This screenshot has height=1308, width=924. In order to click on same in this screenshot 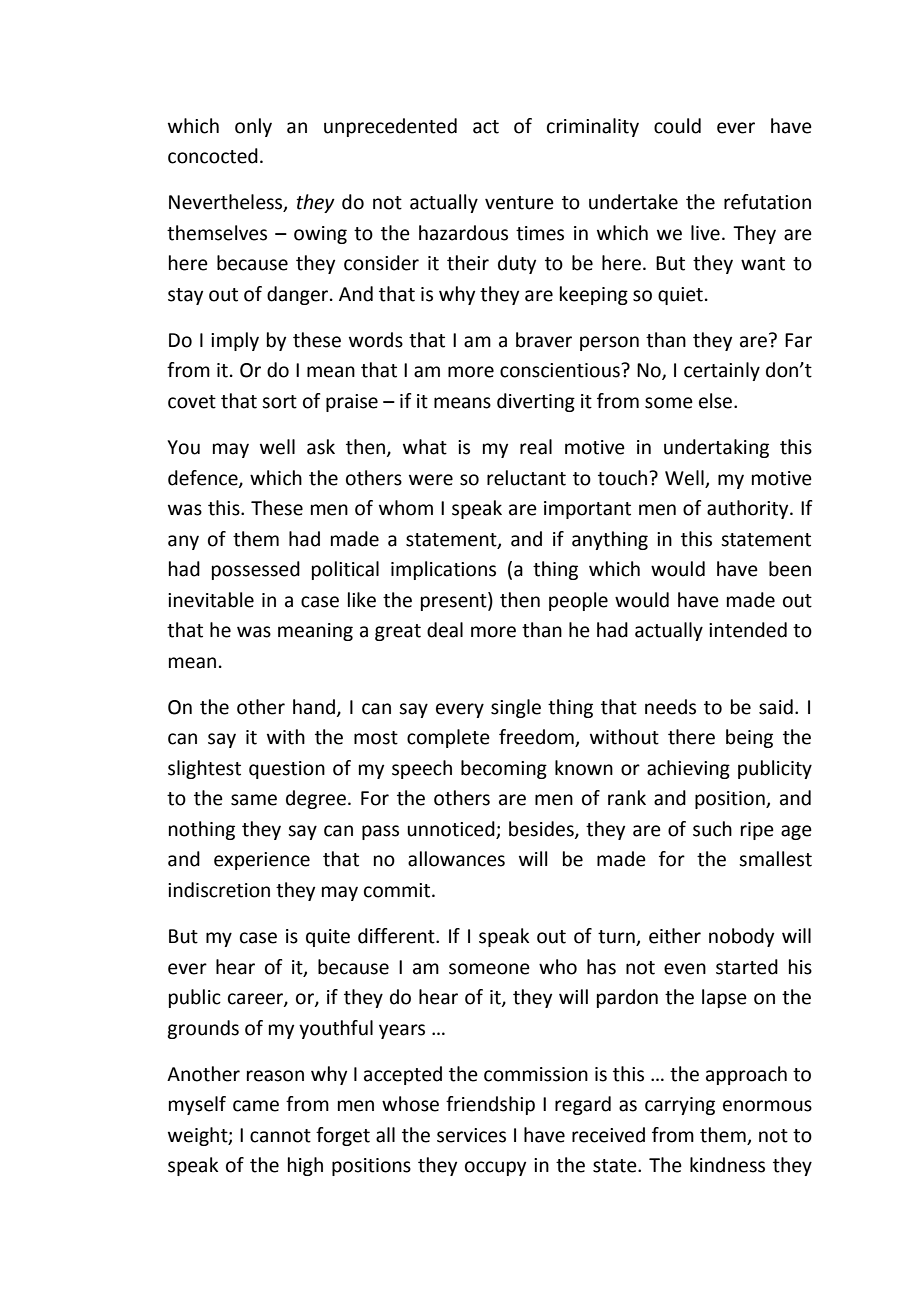, I will do `click(254, 800)`.
